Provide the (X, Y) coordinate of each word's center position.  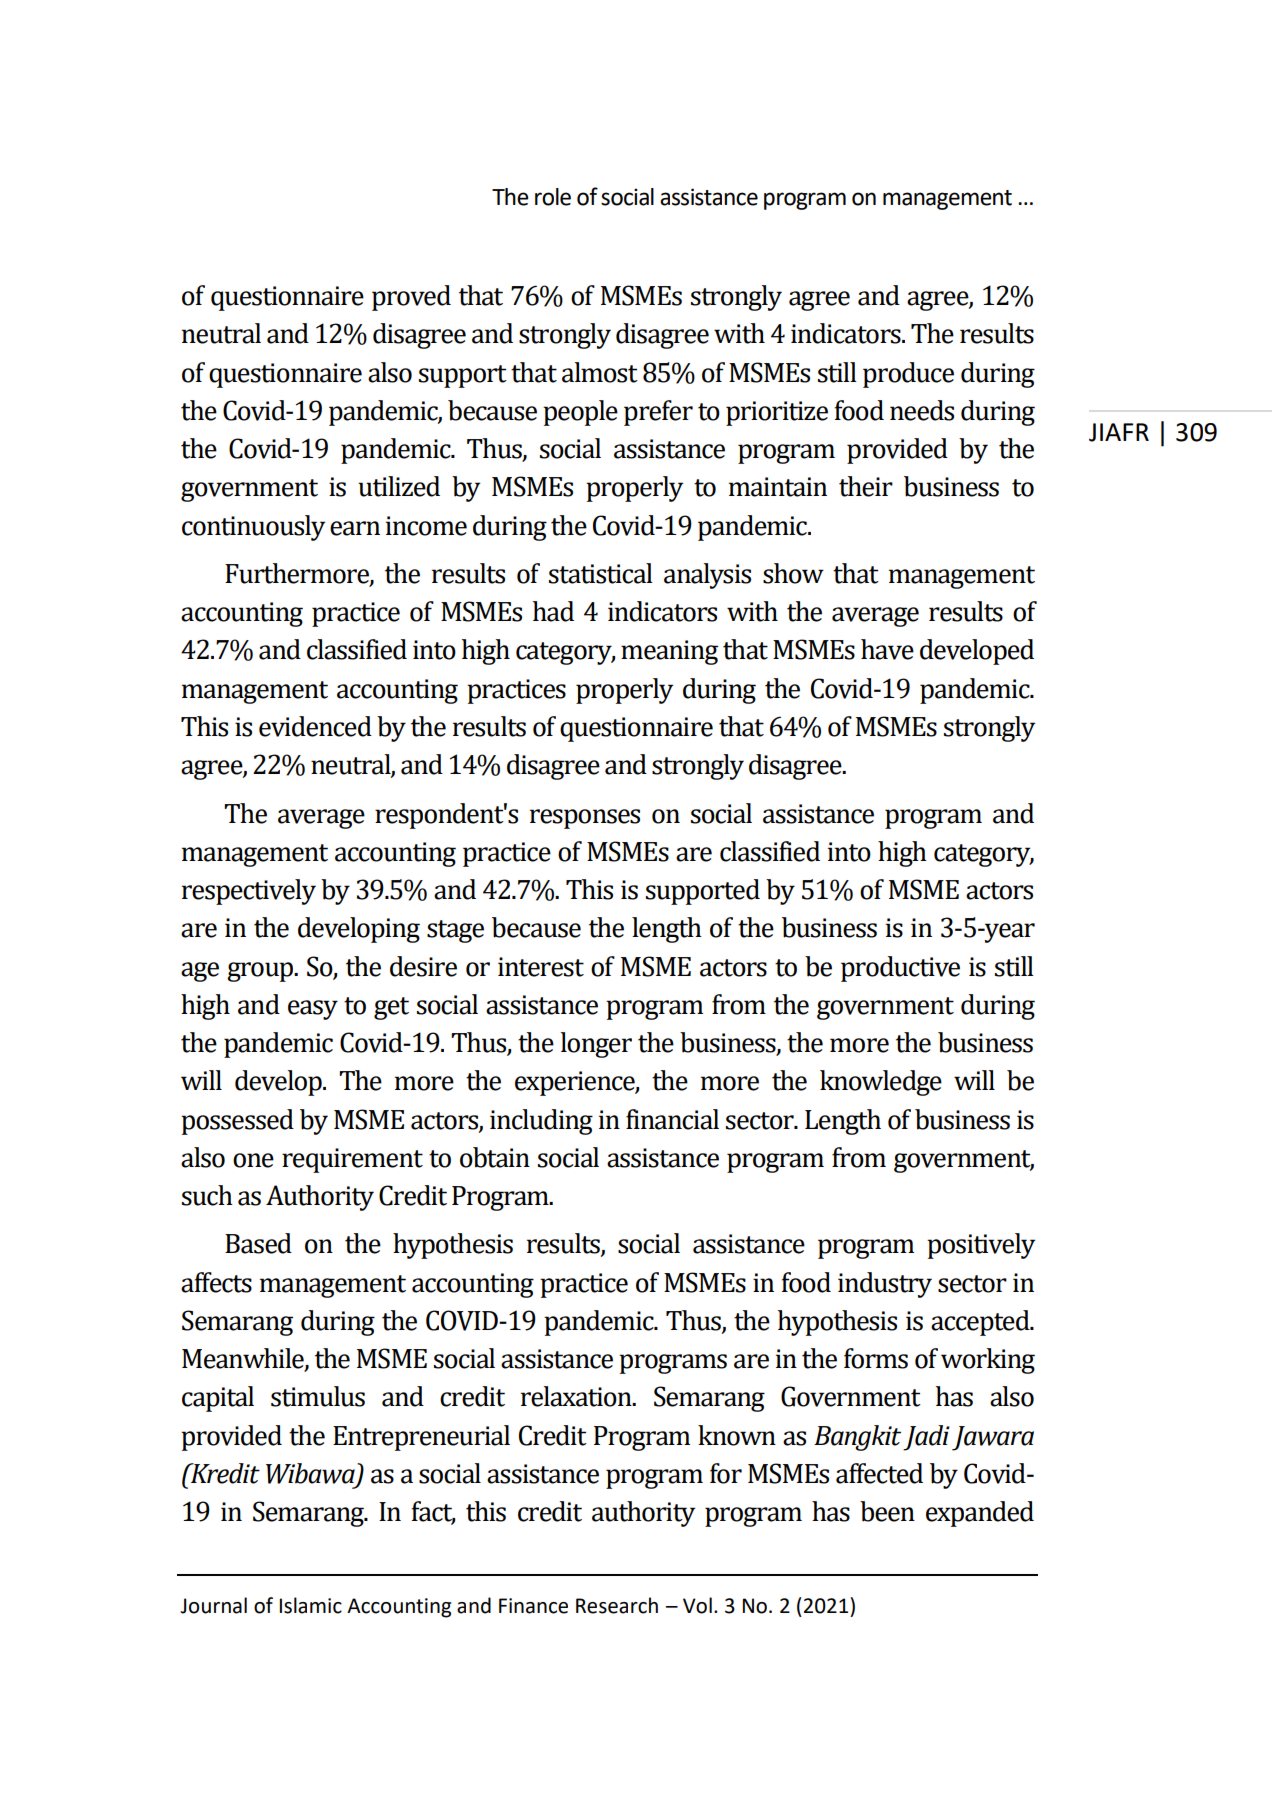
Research (617, 1605)
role (553, 197)
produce (908, 375)
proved (411, 298)
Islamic (310, 1605)
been (887, 1511)
